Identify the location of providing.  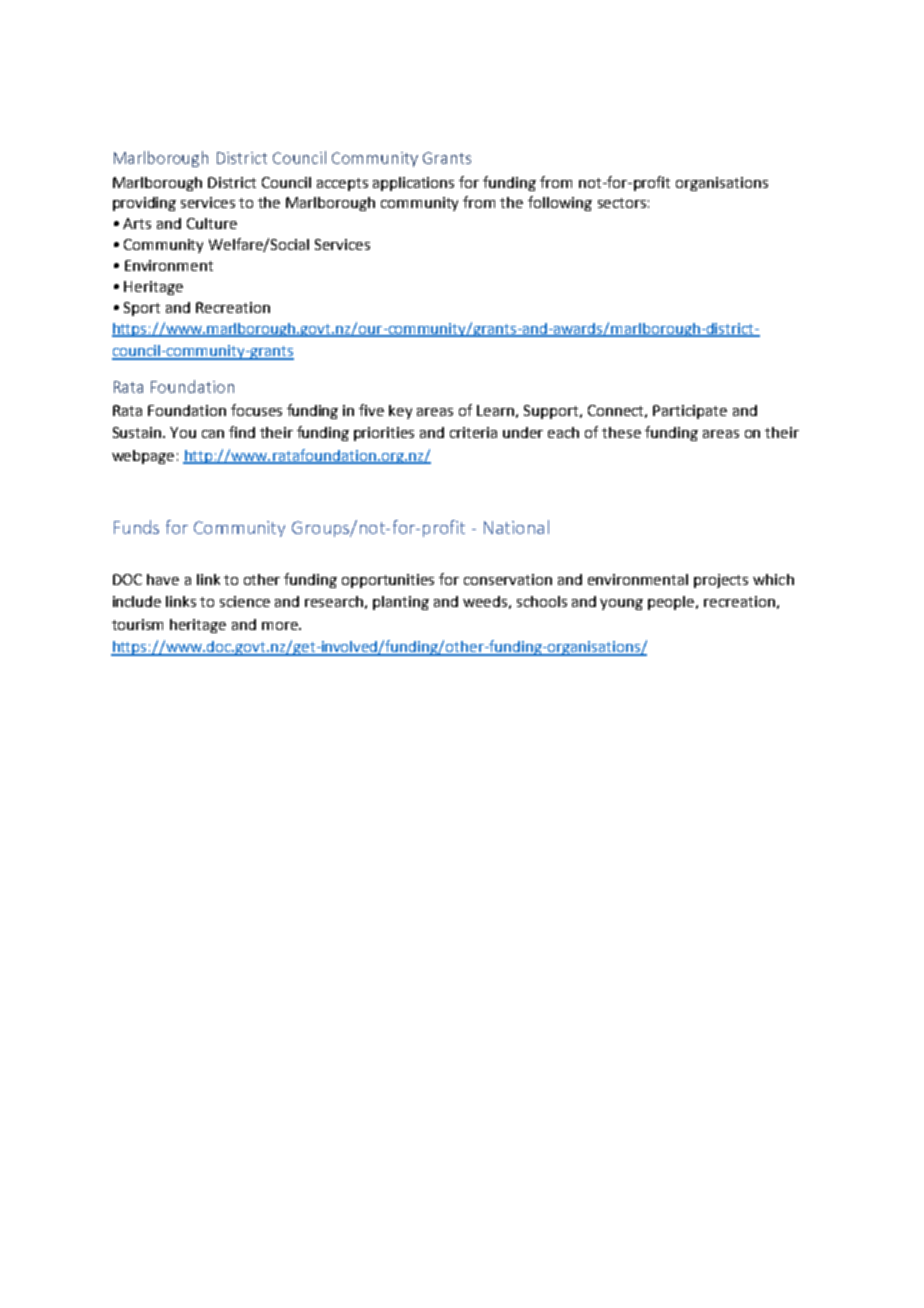
(144, 204).
